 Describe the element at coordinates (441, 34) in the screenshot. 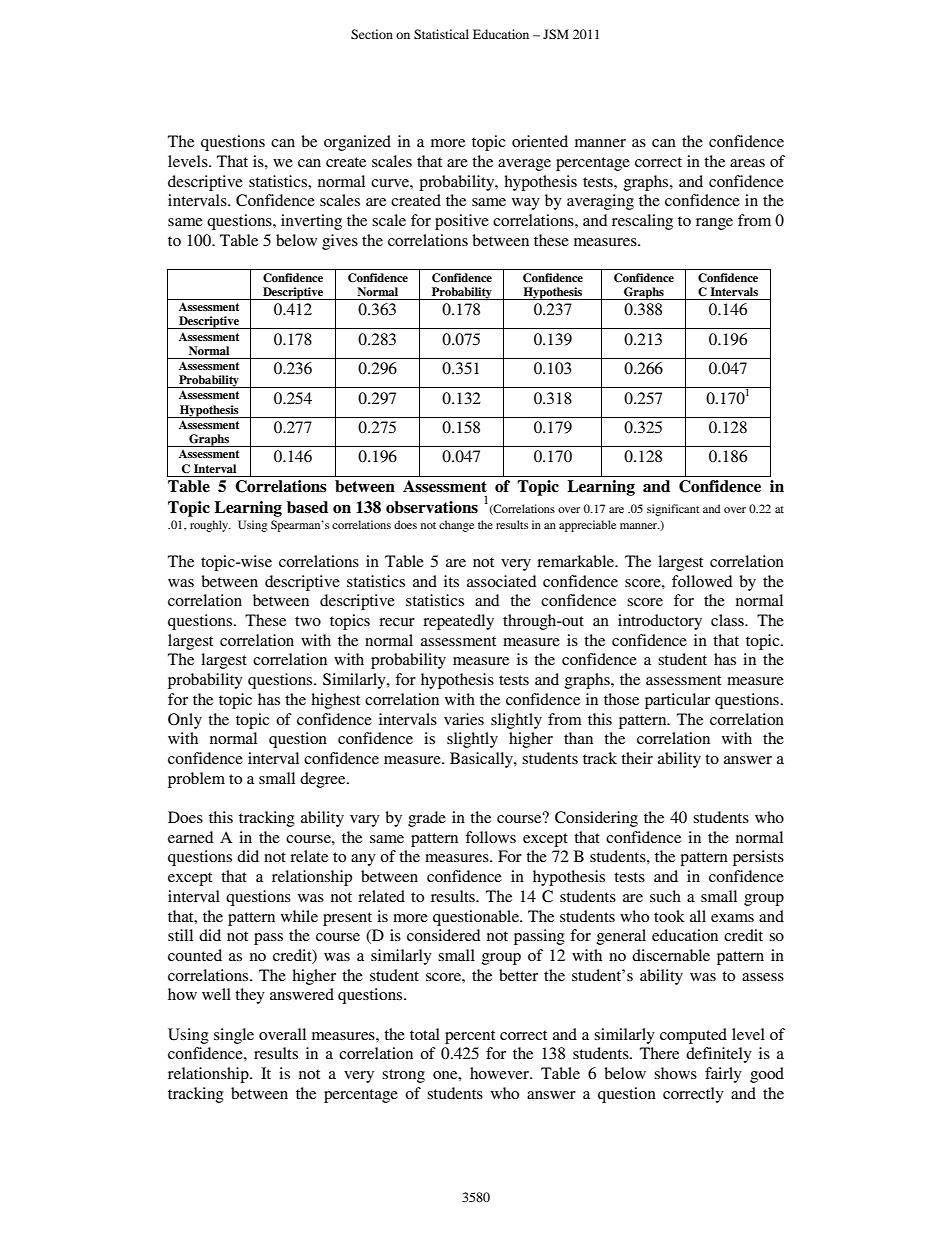

I see `Statistical` at that location.
